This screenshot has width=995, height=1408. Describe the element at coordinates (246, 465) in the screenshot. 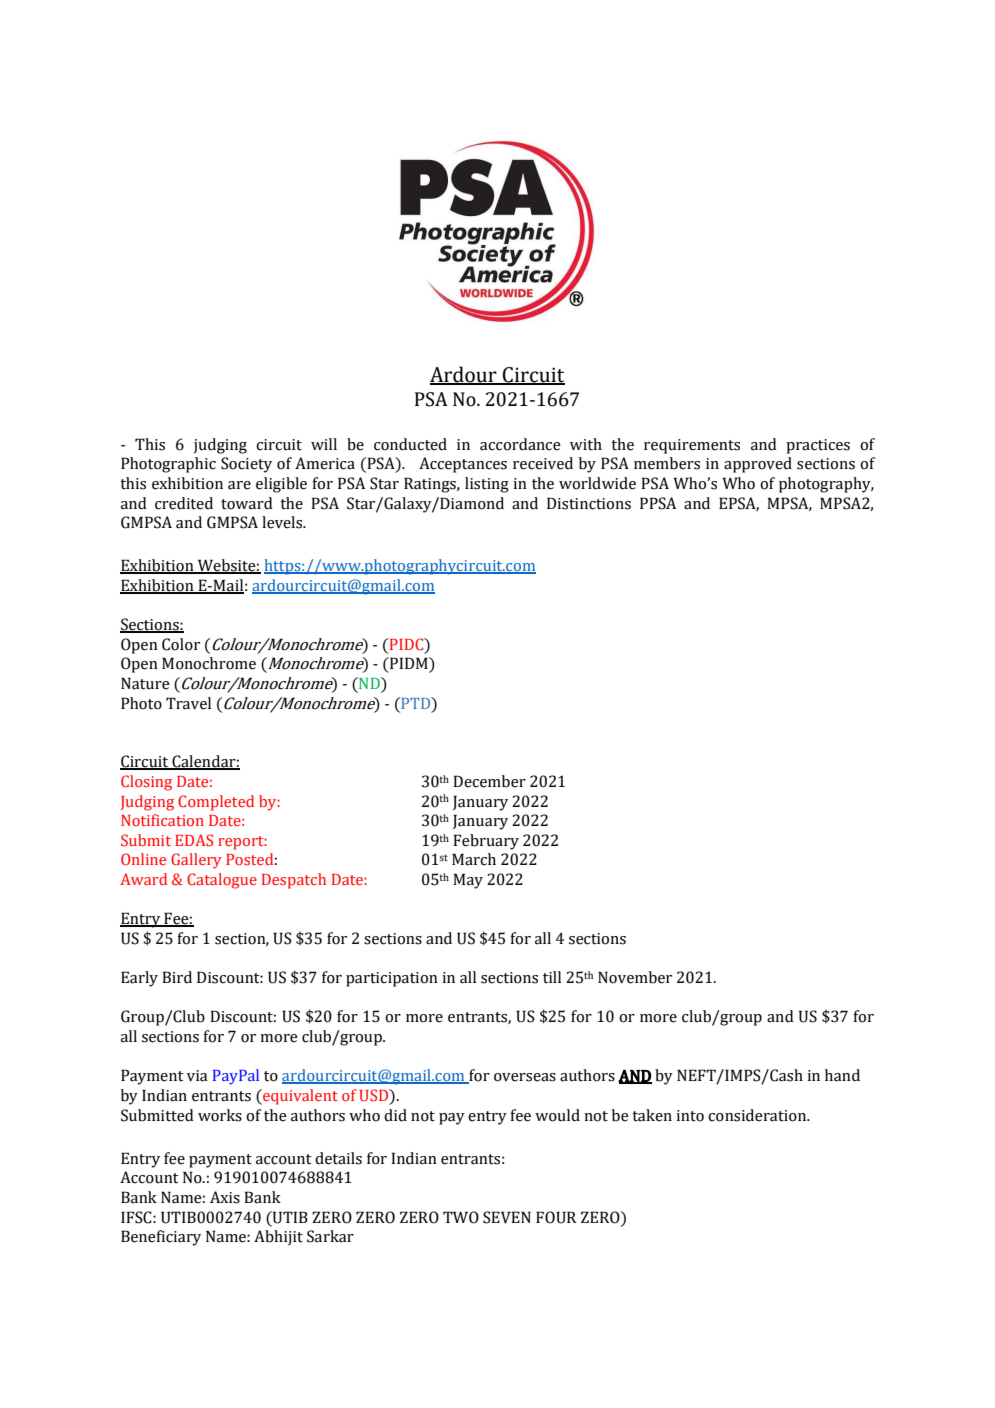

I see `Society` at that location.
